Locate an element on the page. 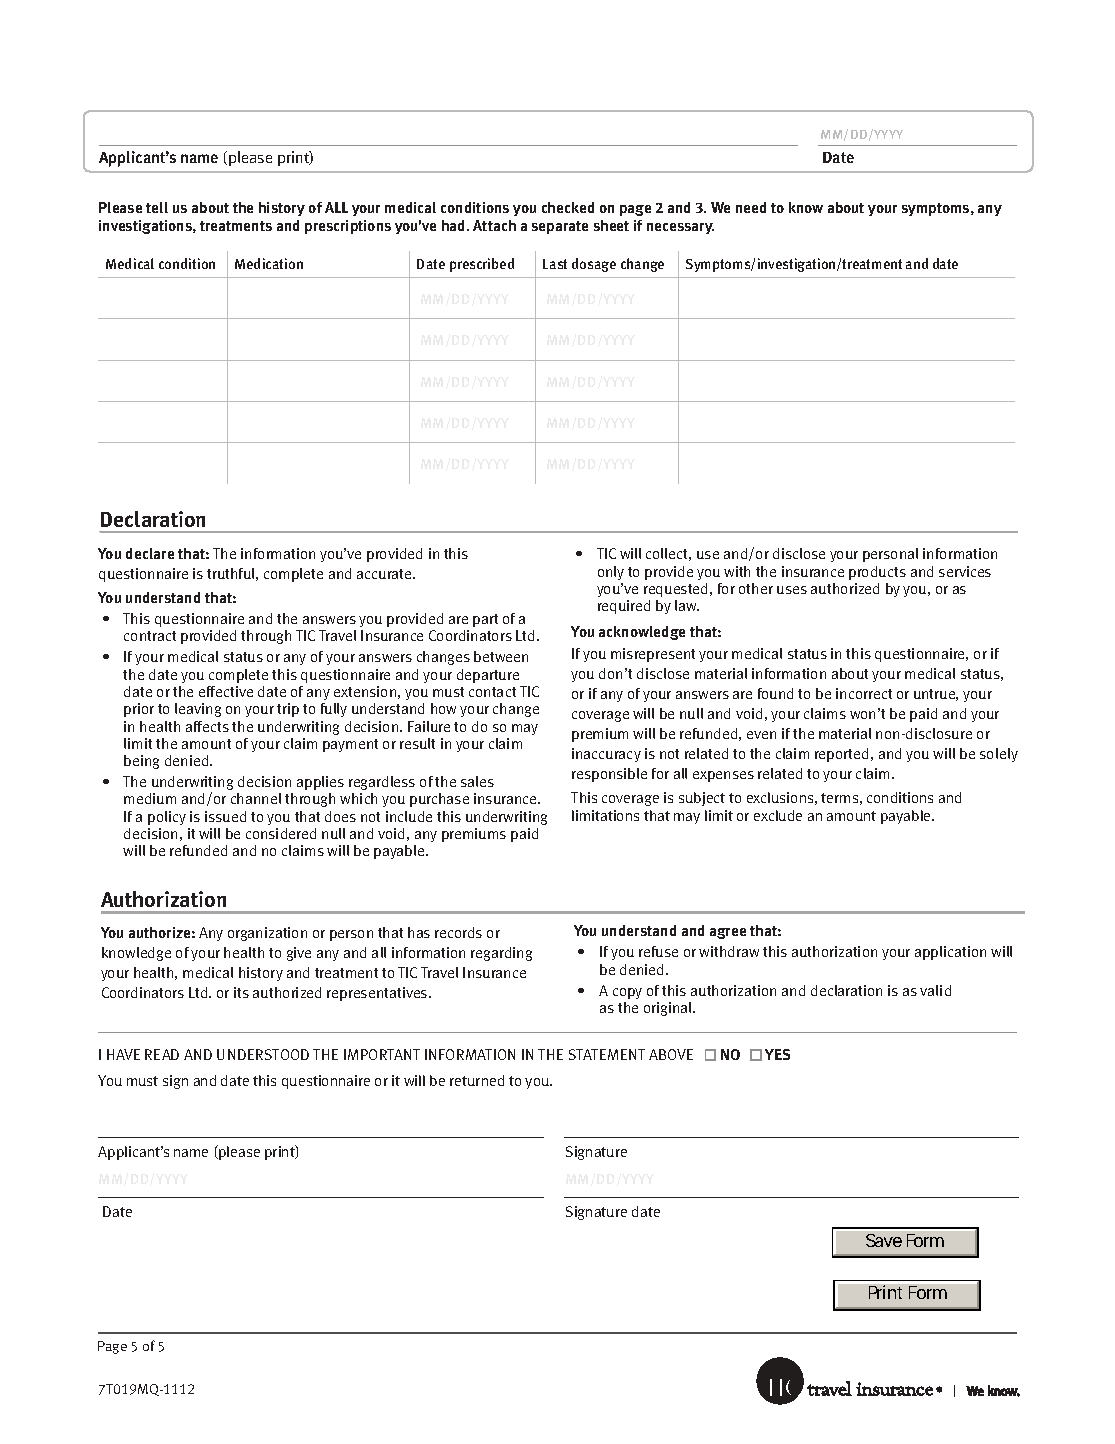  contract is located at coordinates (150, 636).
